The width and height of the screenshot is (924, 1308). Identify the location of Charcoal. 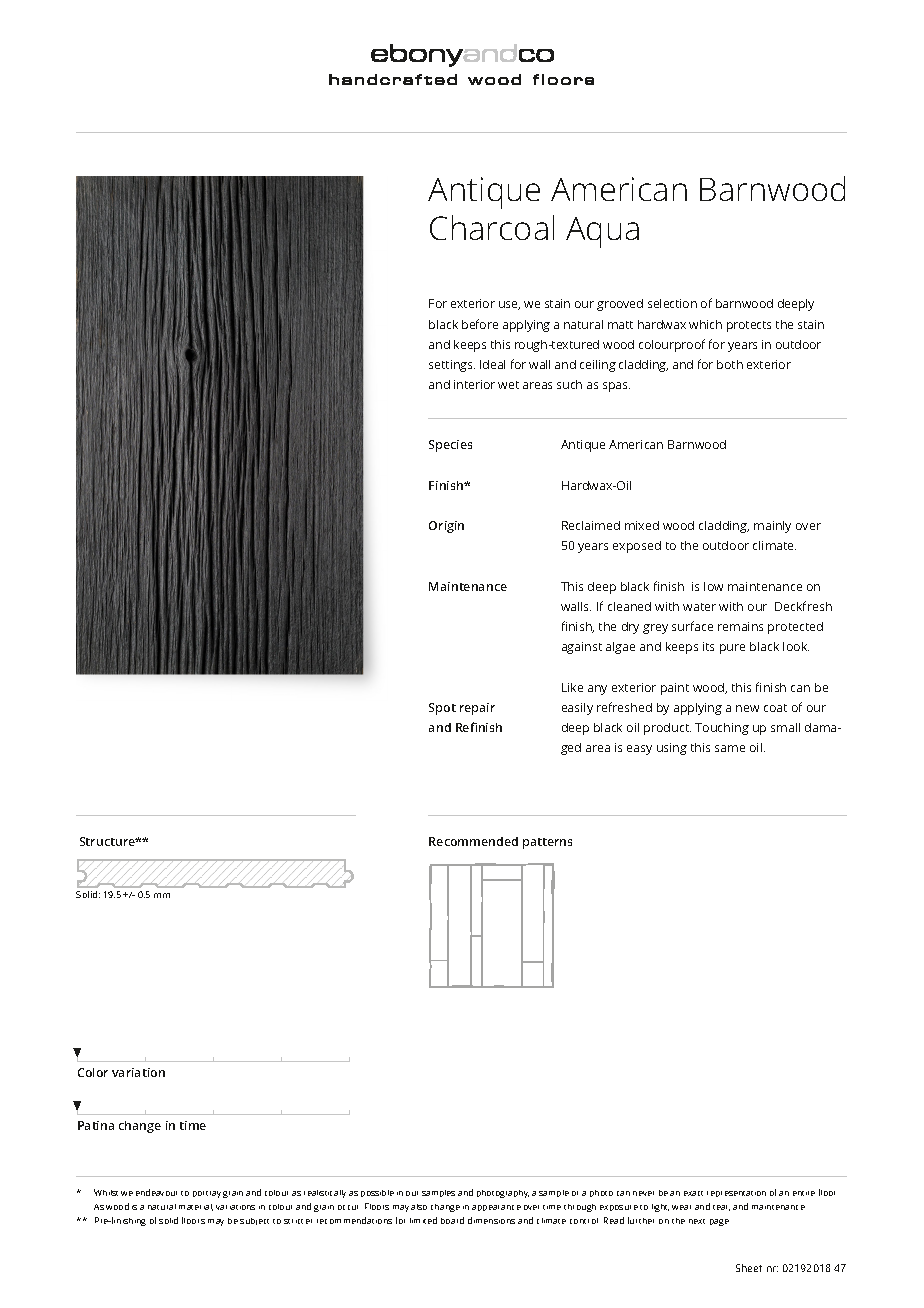
(492, 227).
